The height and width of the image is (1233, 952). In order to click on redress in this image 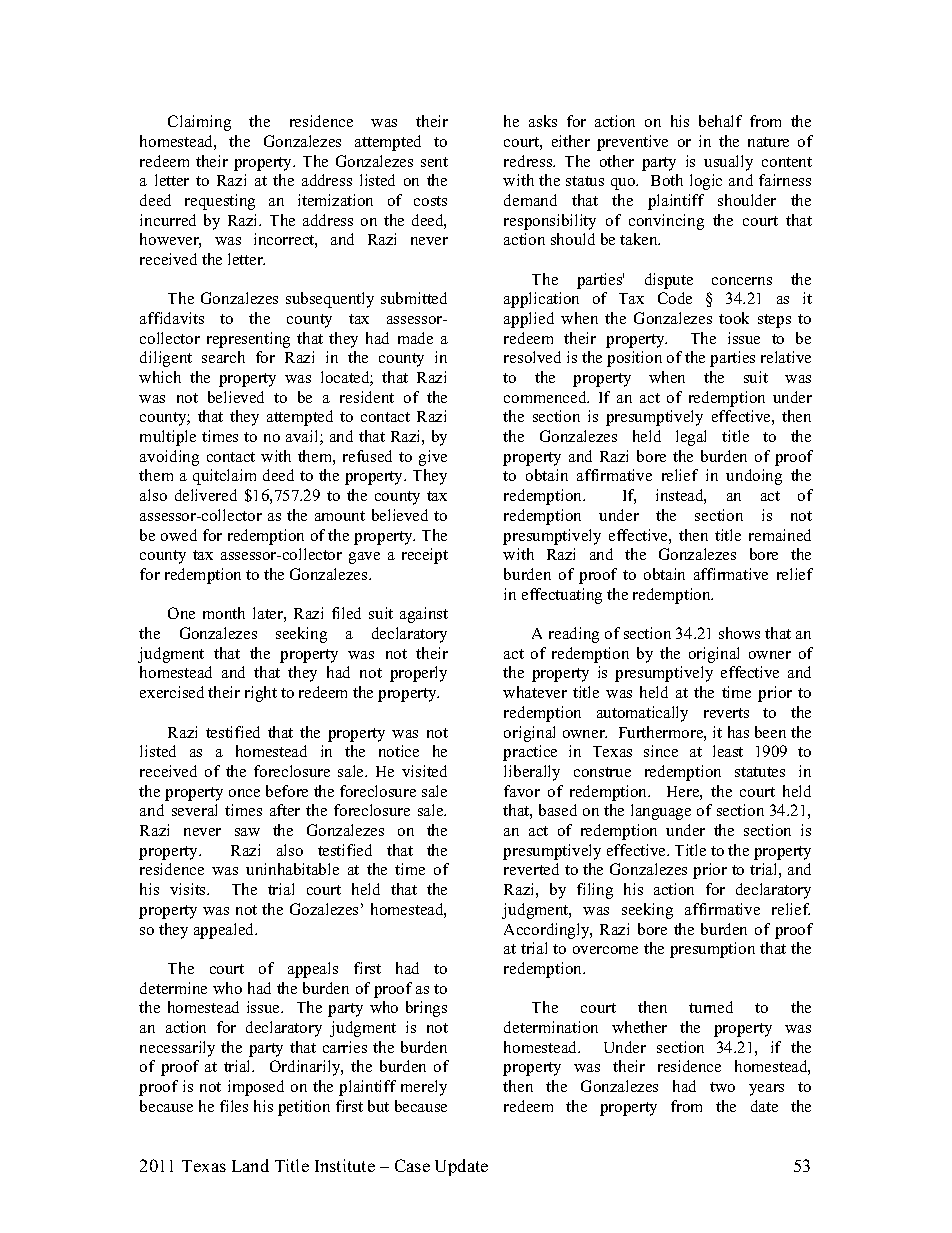, I will do `click(529, 161)`.
